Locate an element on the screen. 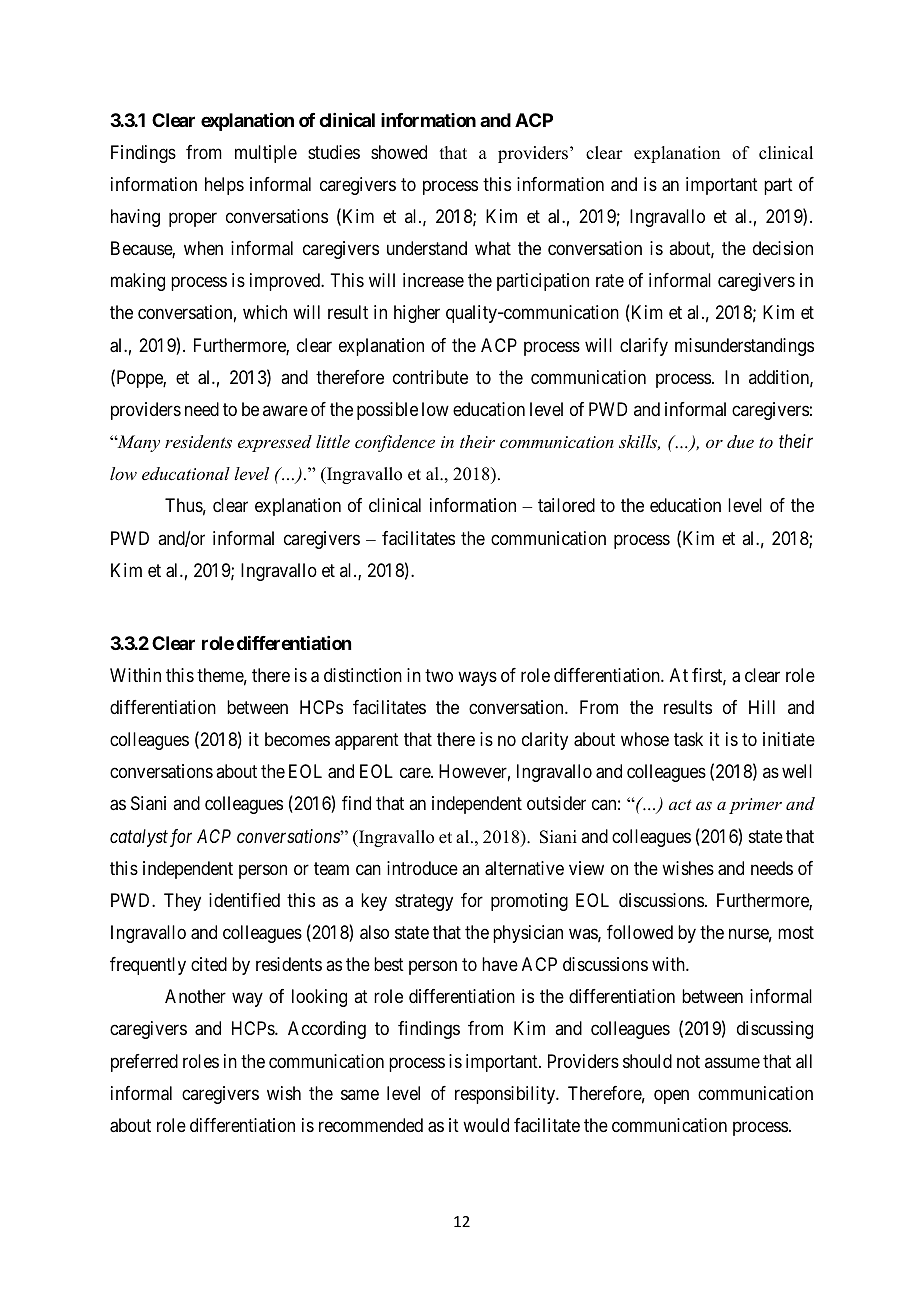  responsibility is located at coordinates (506, 1095).
